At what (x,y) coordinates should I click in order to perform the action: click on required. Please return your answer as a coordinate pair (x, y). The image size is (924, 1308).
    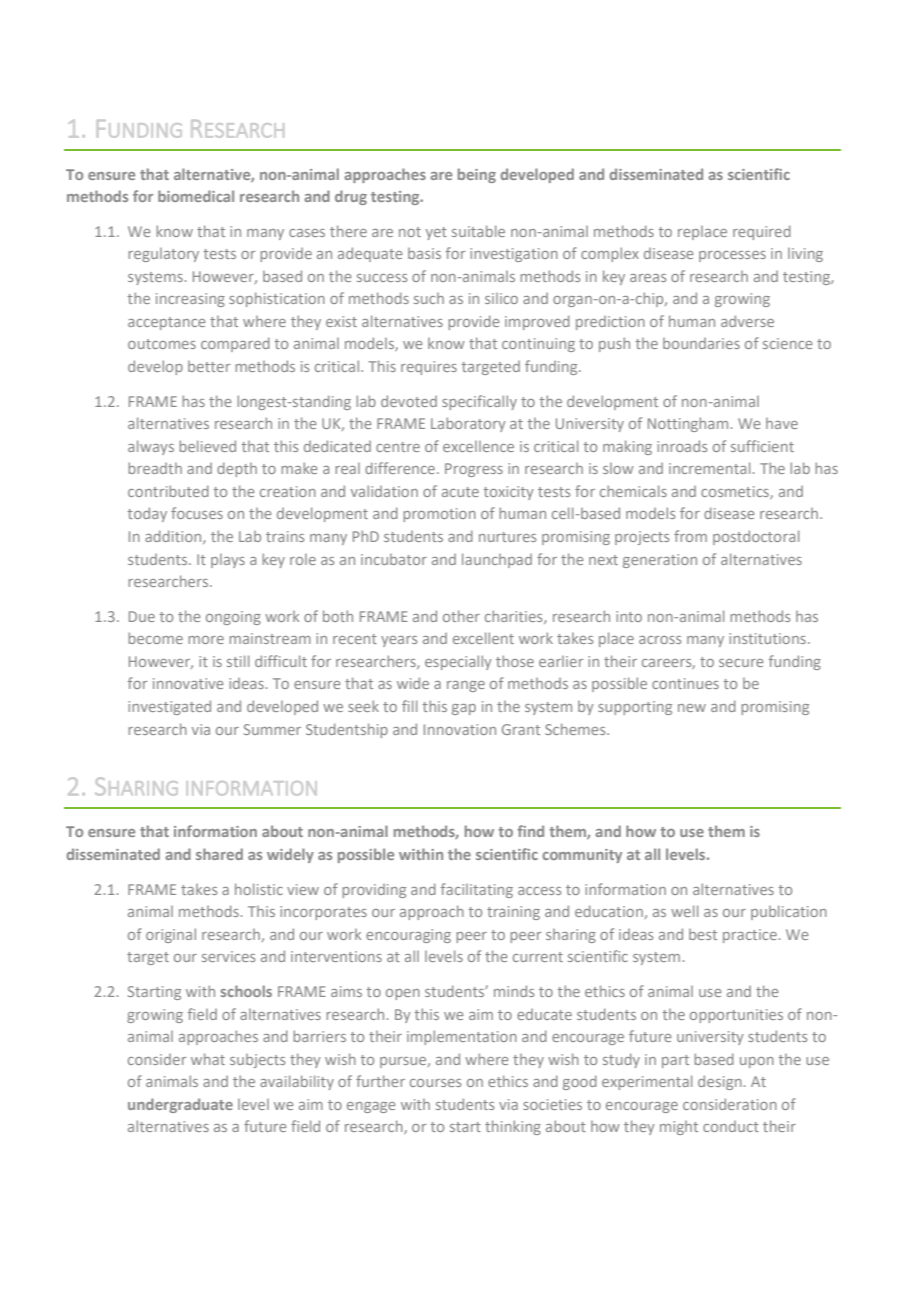
    Looking at the image, I should click on (762, 232).
